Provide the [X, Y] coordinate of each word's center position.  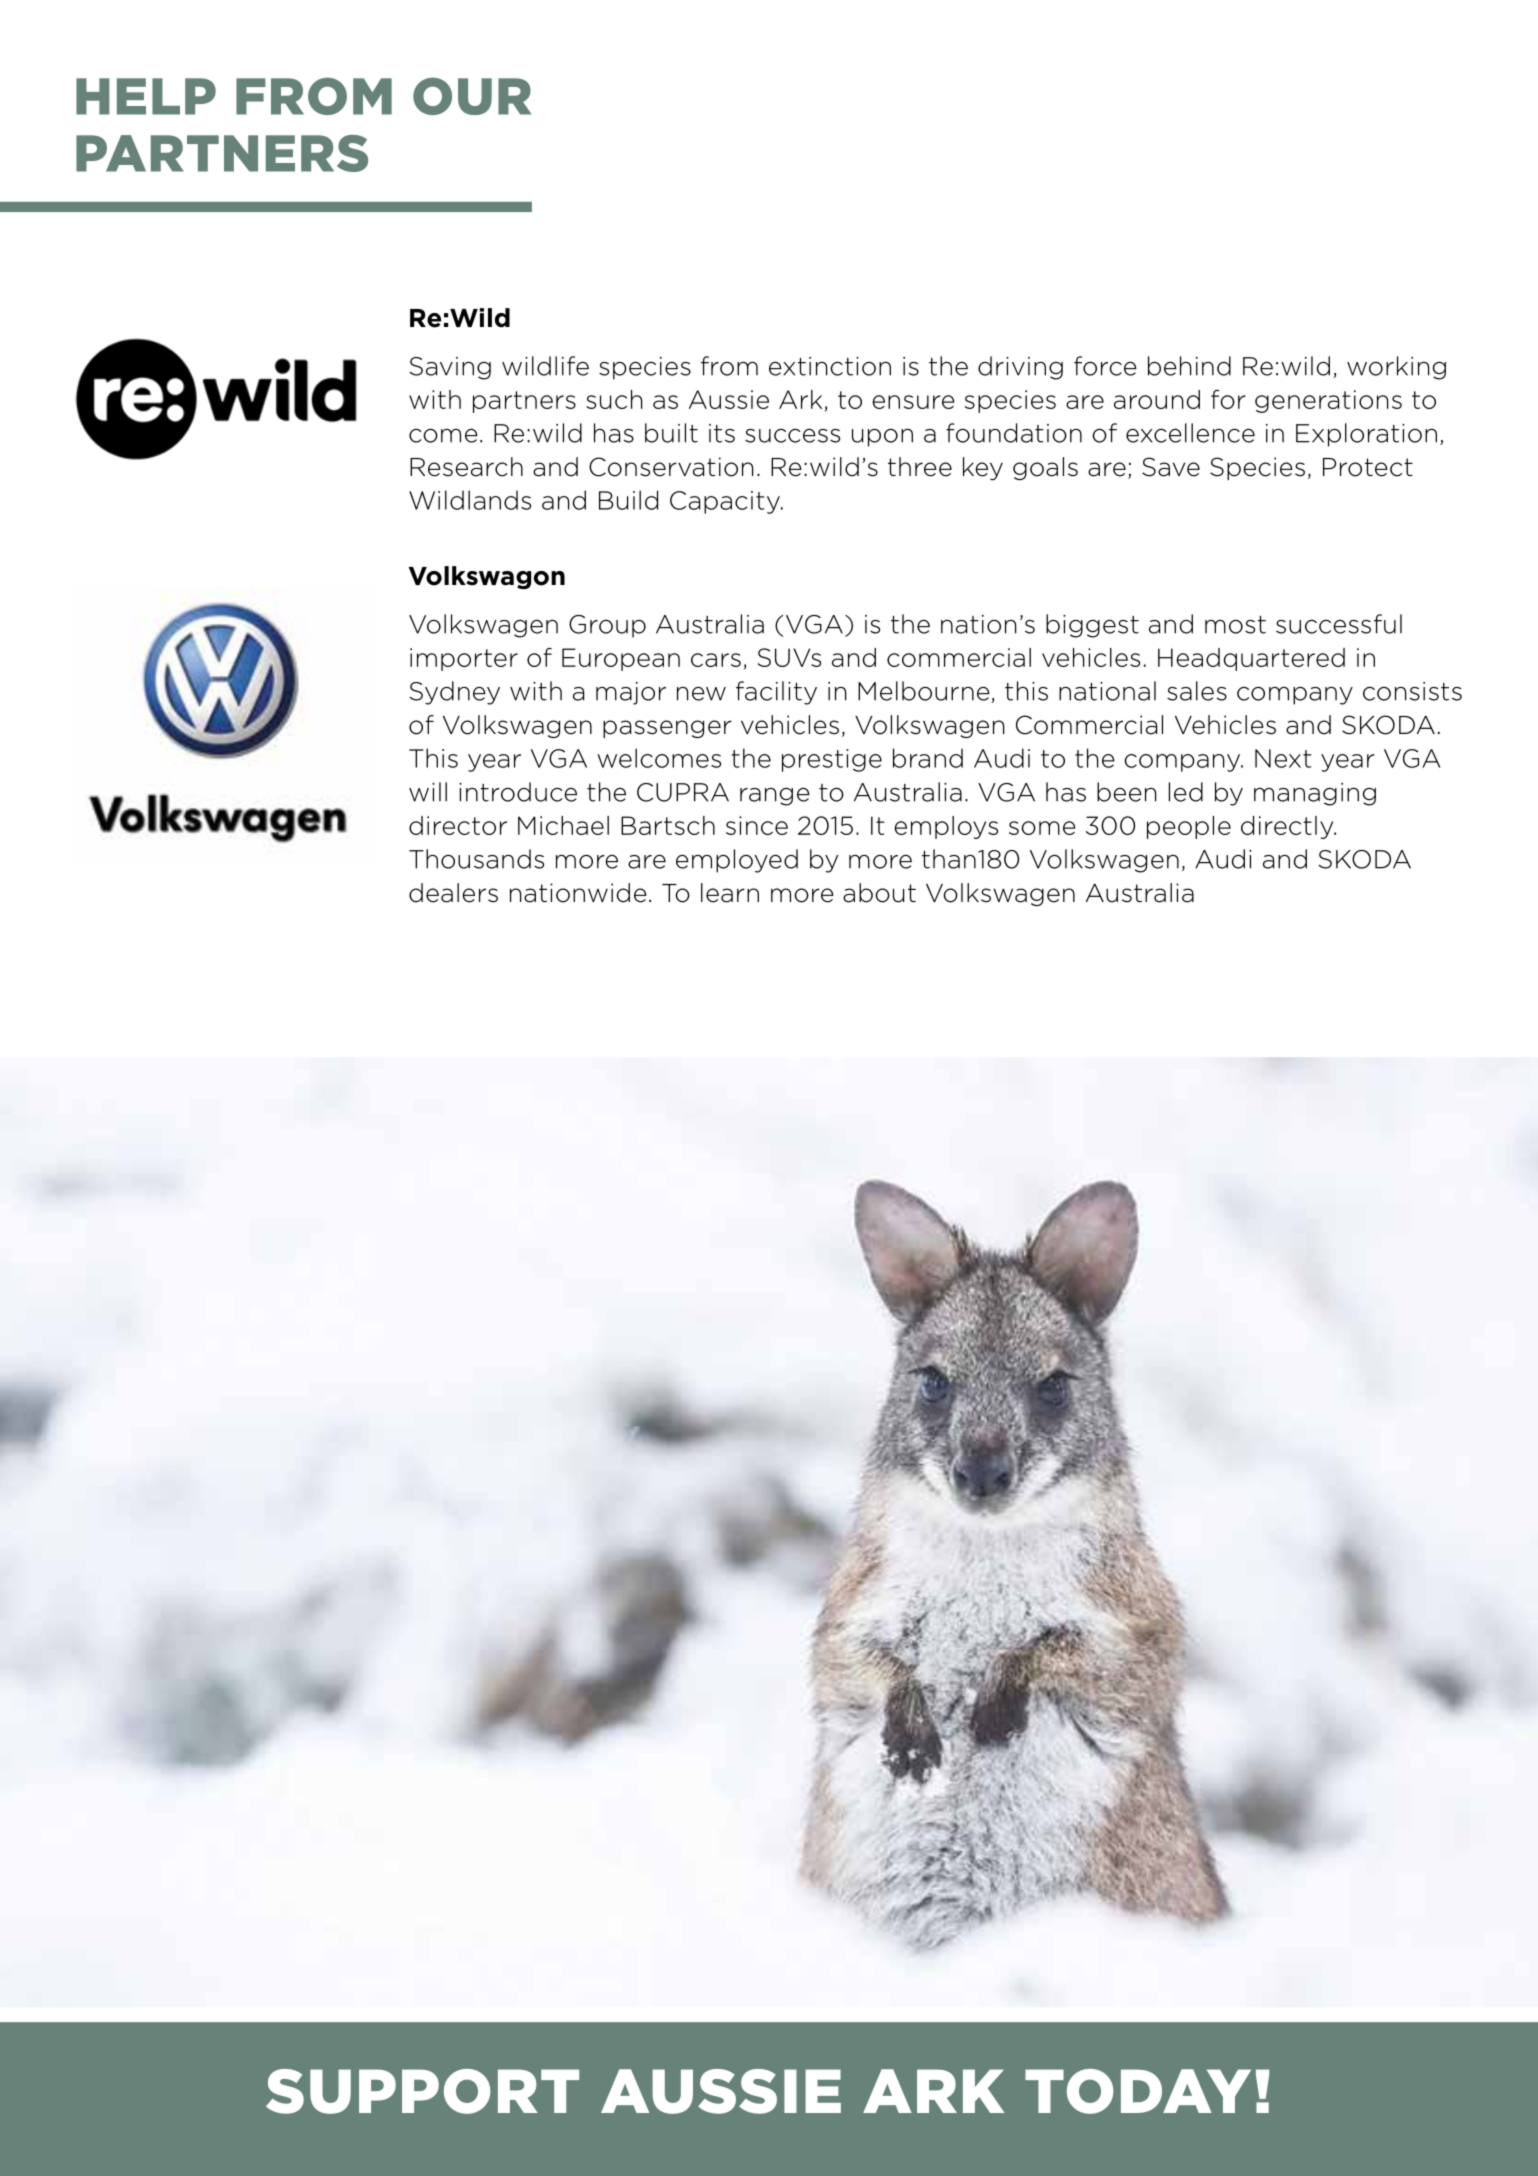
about [879, 893]
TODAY [1138, 2091]
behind [1189, 366]
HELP [146, 96]
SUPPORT [422, 2091]
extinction [830, 366]
